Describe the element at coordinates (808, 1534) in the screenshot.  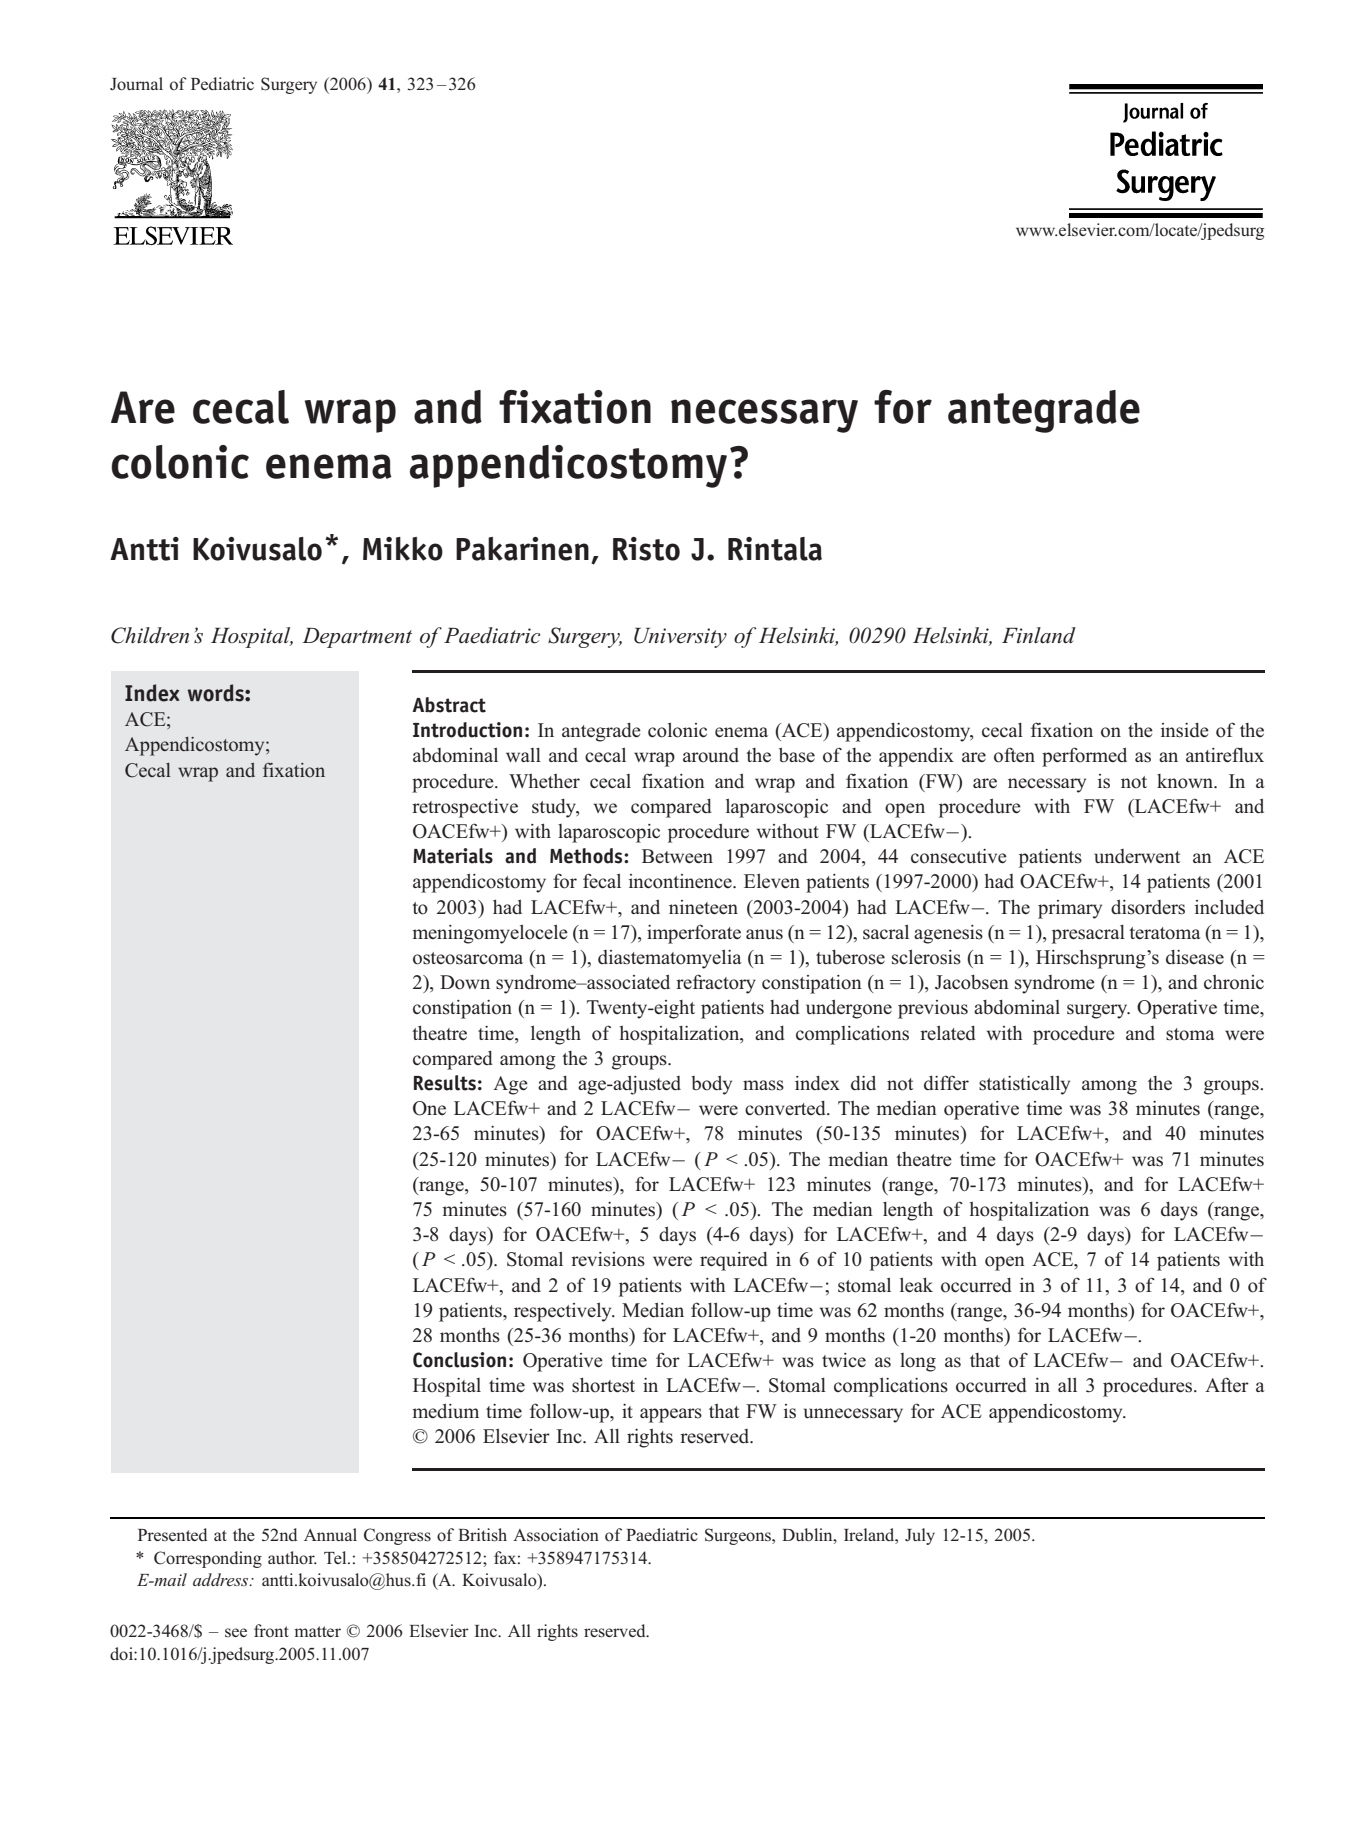
I see `Dublin` at that location.
